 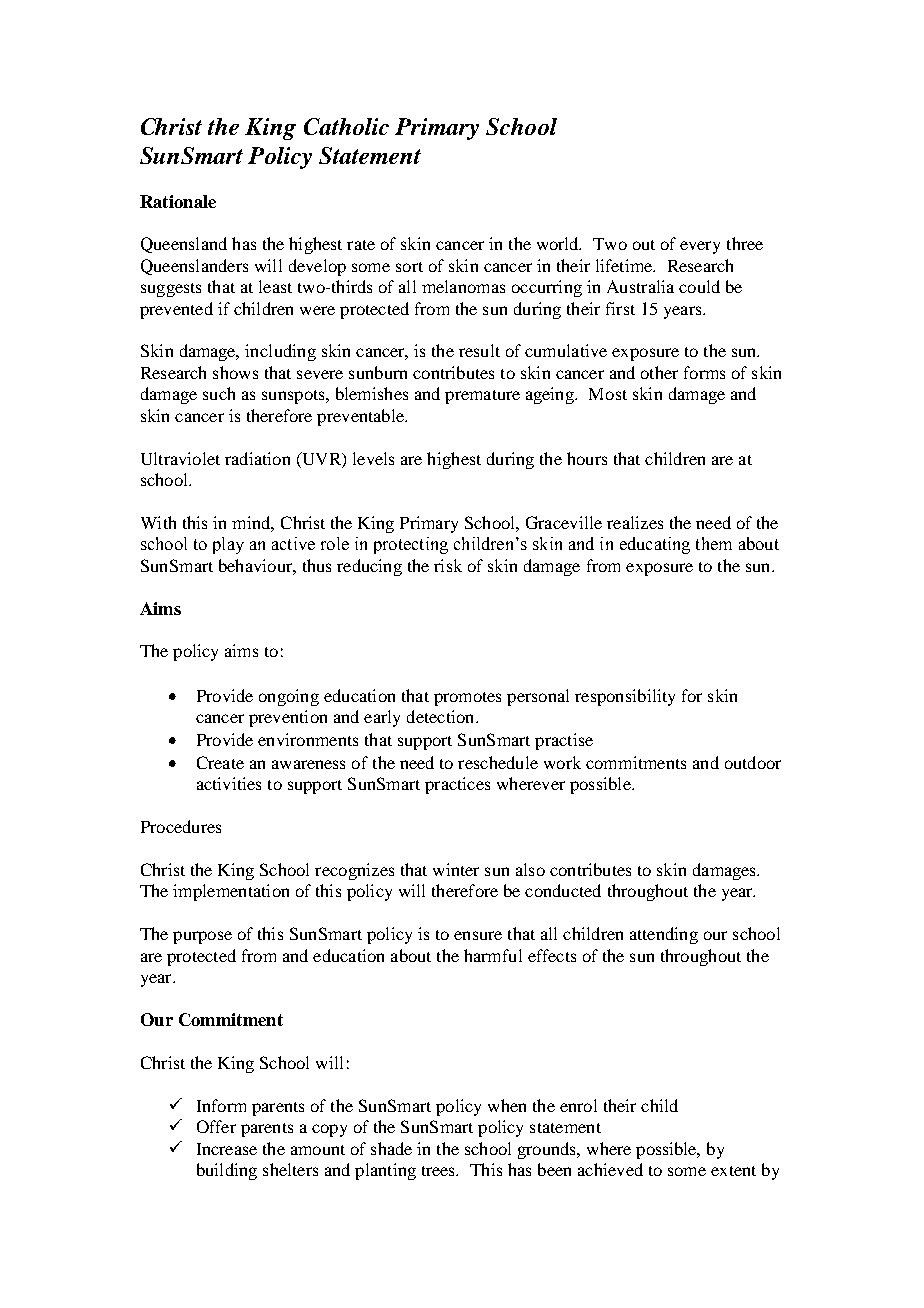 I want to click on every, so click(x=700, y=247).
